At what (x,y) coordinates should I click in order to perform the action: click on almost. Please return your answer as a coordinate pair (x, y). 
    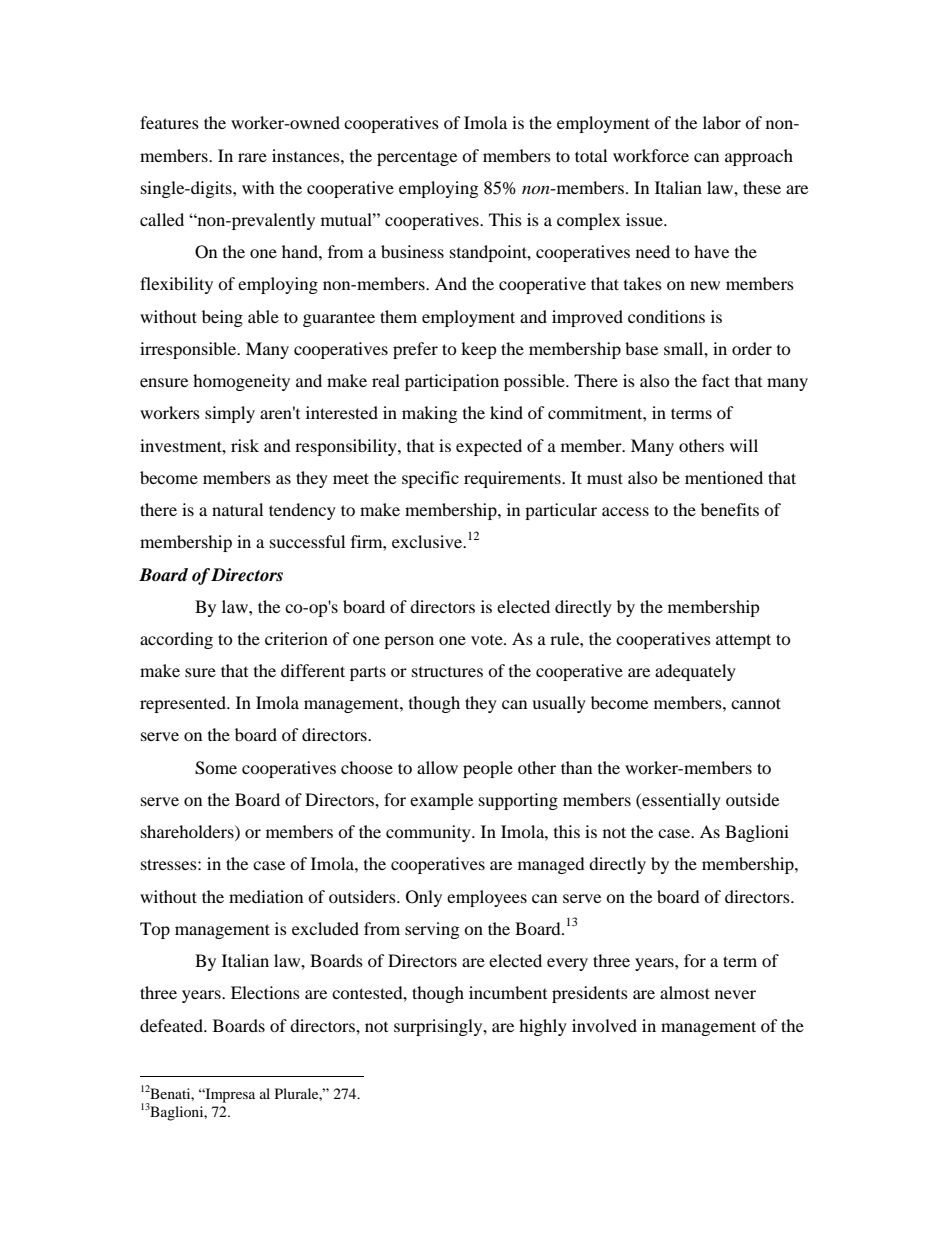
    Looking at the image, I should click on (685, 992).
